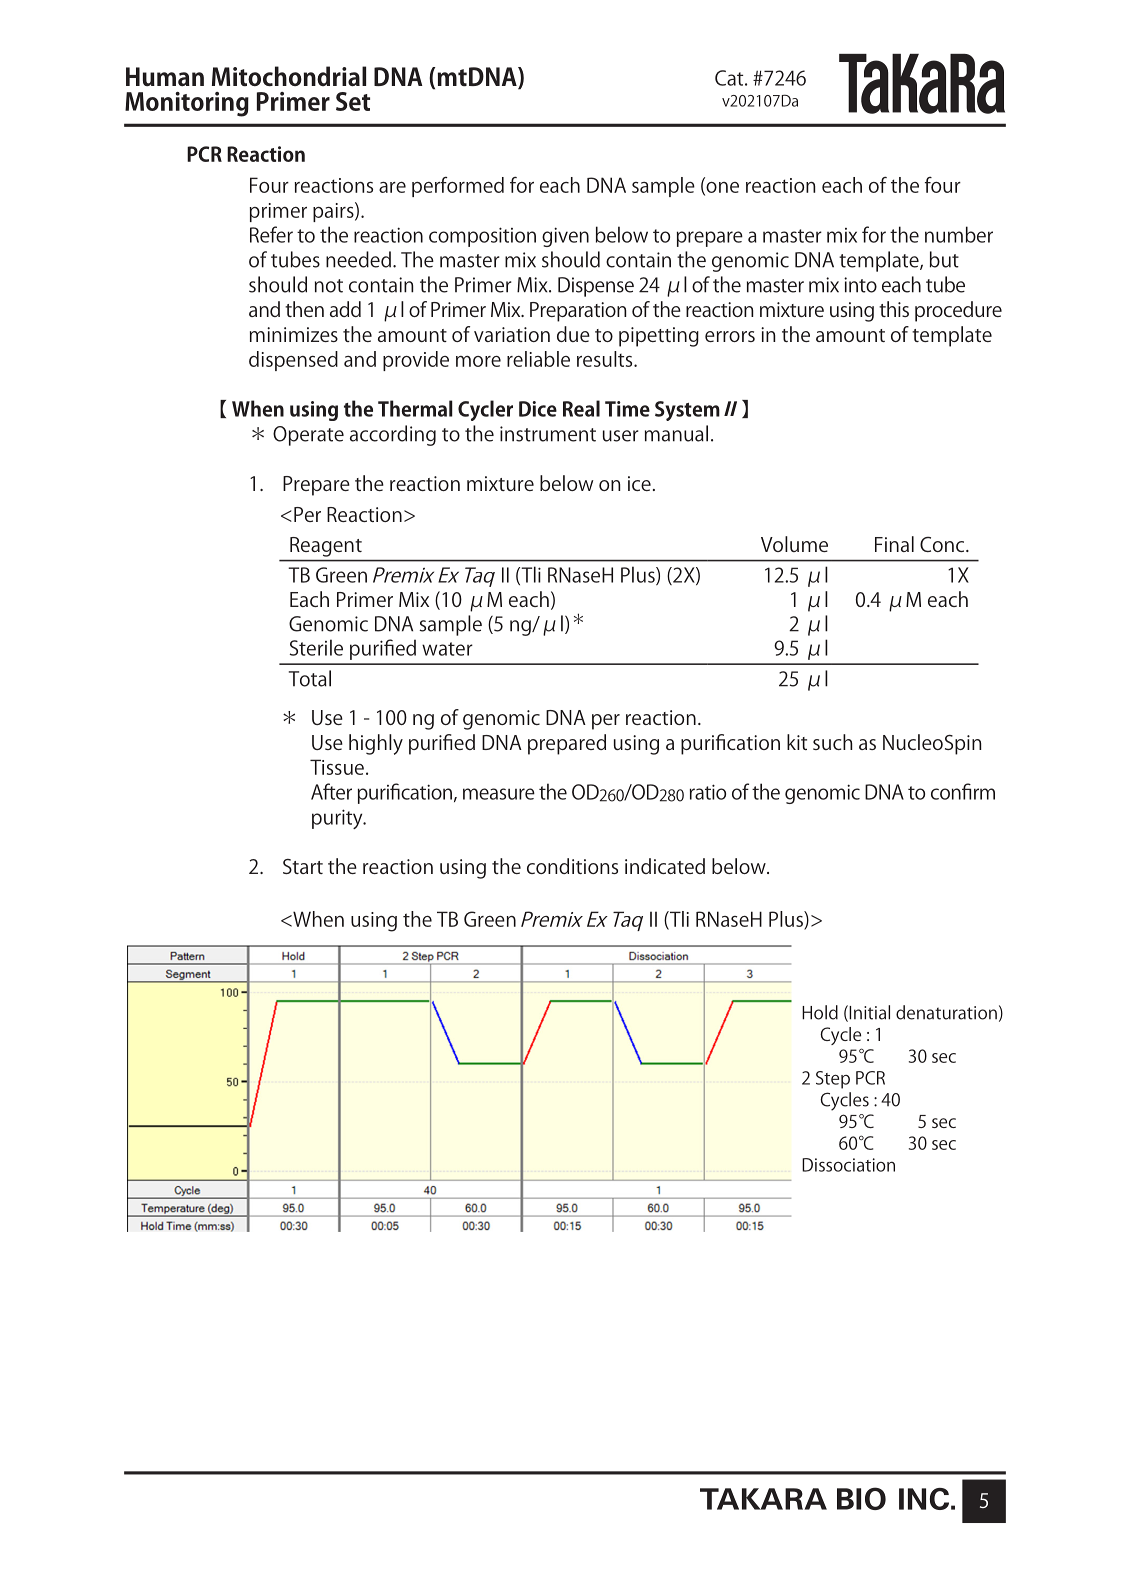 Image resolution: width=1130 pixels, height=1596 pixels. Describe the element at coordinates (316, 647) in the screenshot. I see `Sterile` at that location.
